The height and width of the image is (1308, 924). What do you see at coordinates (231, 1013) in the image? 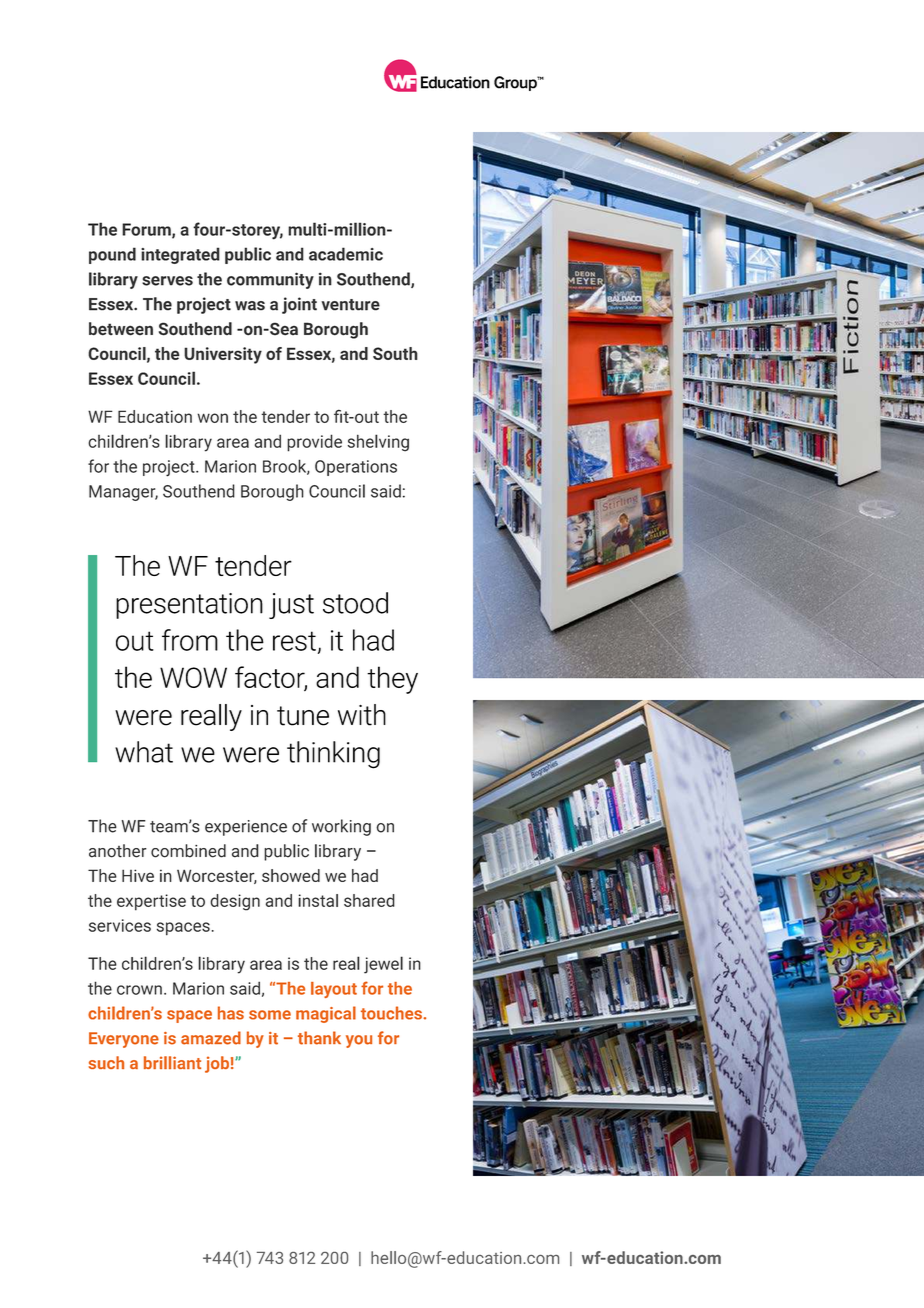
I see `has` at bounding box center [231, 1013].
